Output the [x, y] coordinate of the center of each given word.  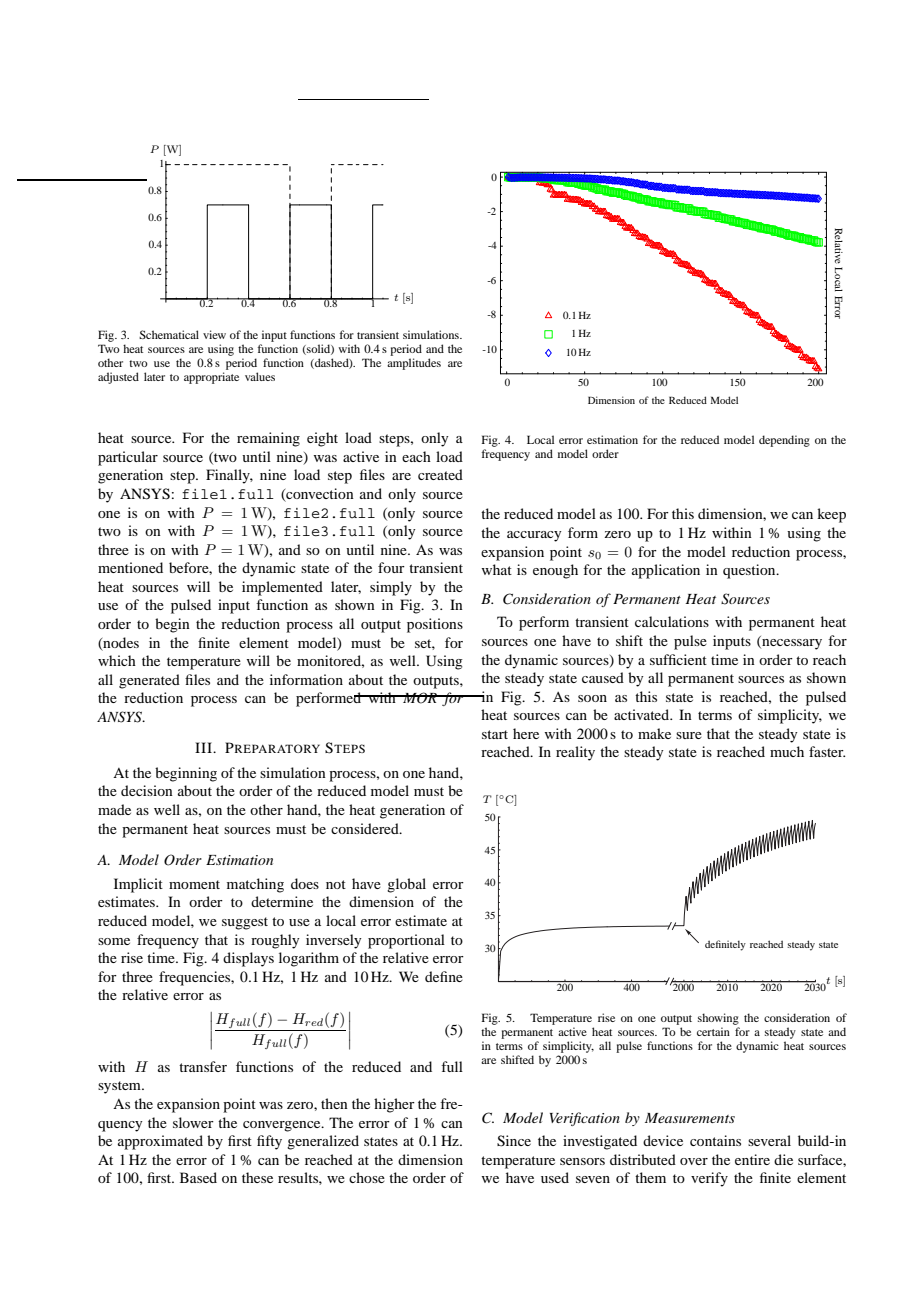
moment [194, 884]
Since [514, 1141]
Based [198, 1177]
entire [752, 1159]
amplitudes [414, 364]
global [406, 885]
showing [718, 1019]
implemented [282, 588]
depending [784, 441]
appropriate [211, 378]
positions [435, 625]
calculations [672, 621]
